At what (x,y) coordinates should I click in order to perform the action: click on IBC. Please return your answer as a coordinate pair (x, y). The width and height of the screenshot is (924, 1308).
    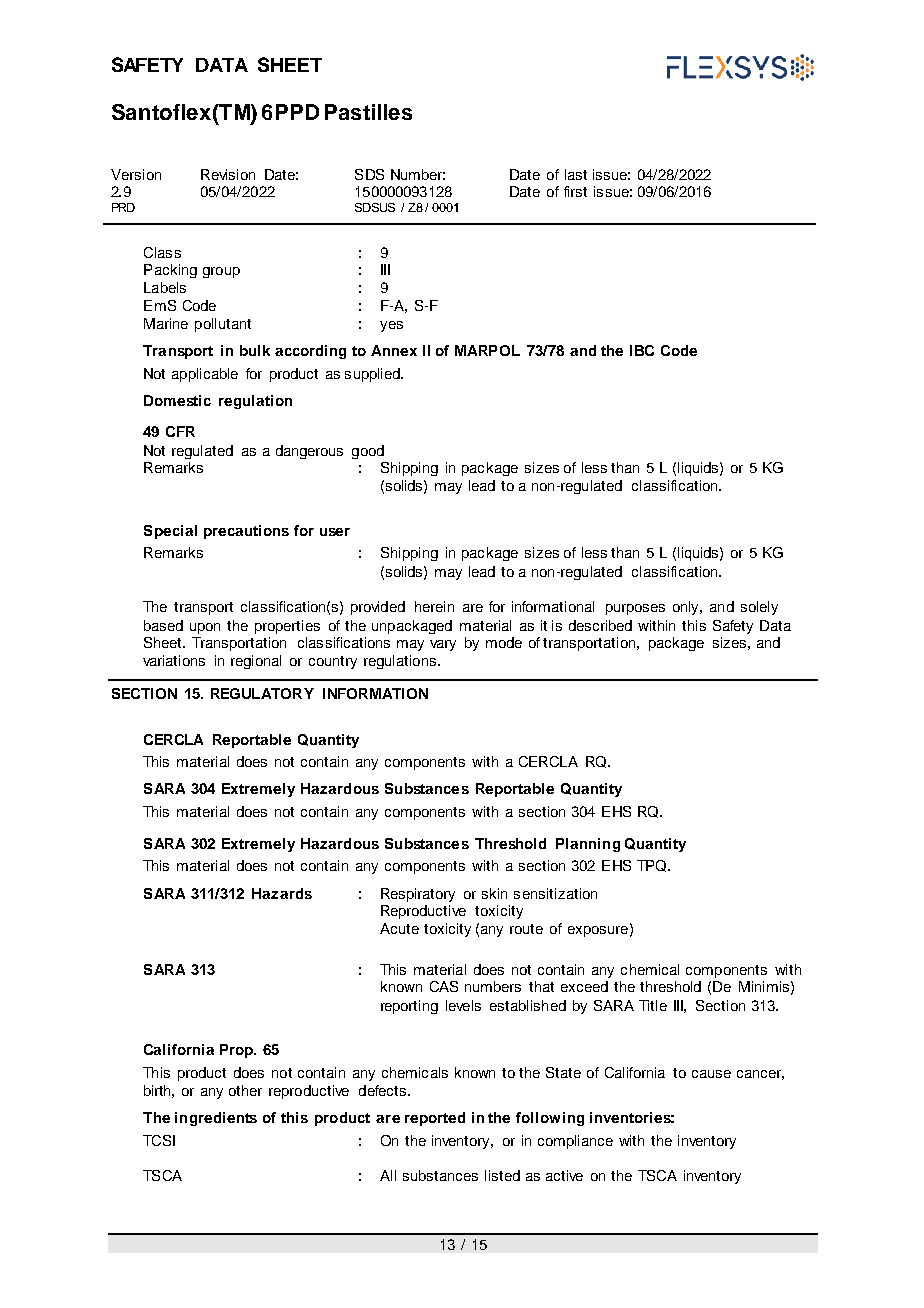
    Looking at the image, I should click on (642, 350).
